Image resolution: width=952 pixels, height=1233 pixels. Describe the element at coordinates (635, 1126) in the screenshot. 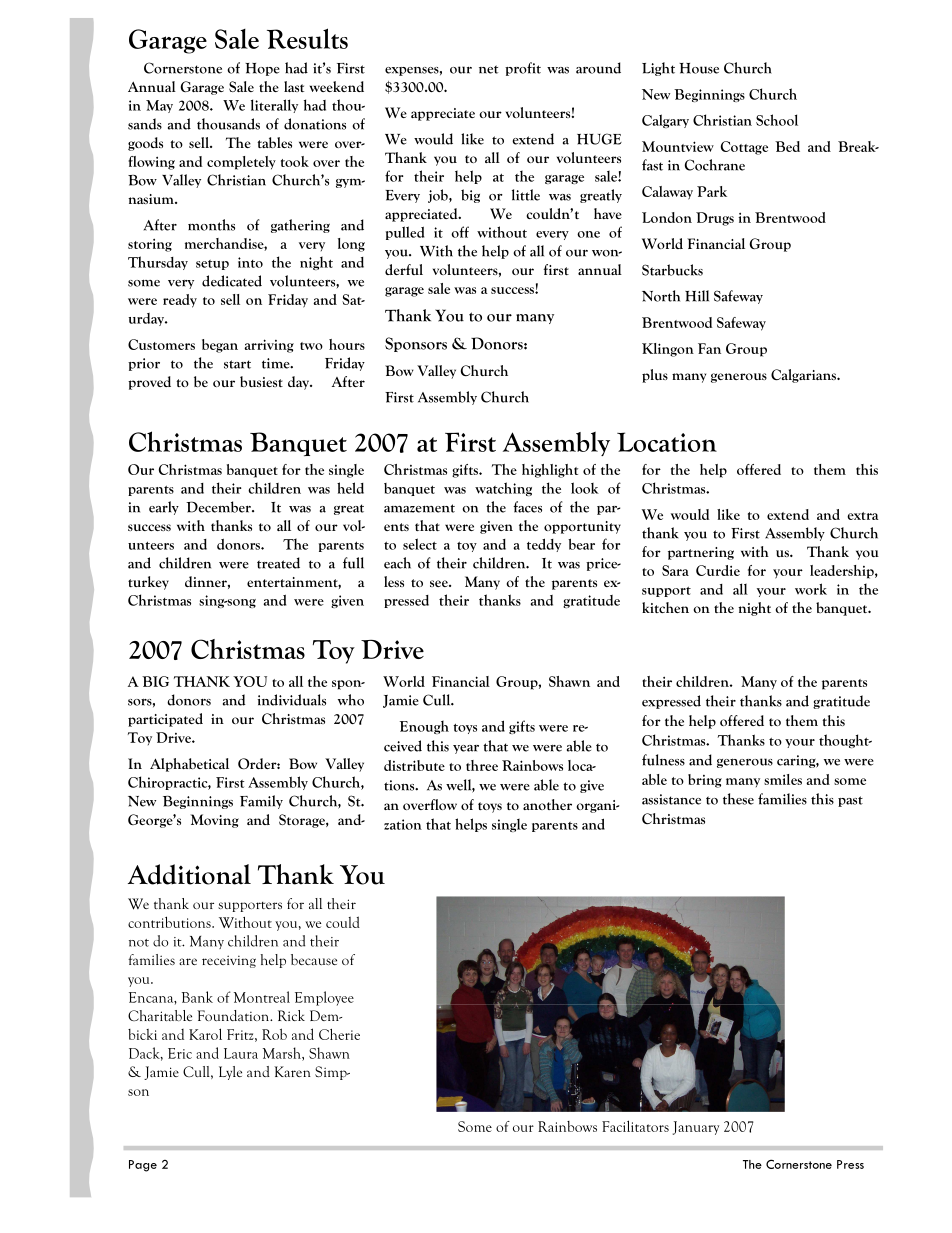

I see `Facilitators` at that location.
